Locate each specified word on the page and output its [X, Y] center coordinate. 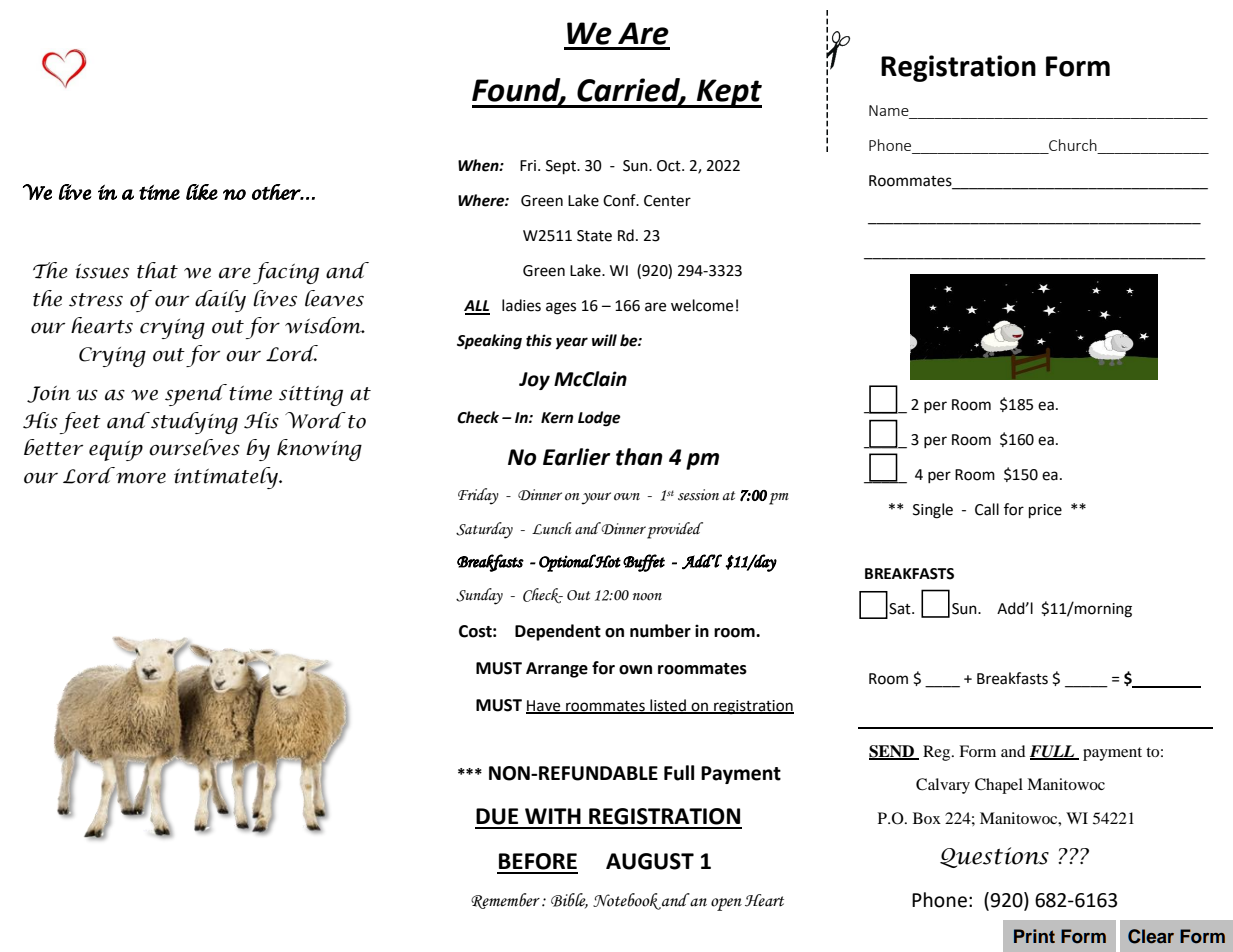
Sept [562, 167]
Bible [569, 901]
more [141, 478]
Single [933, 511]
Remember [505, 901]
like [202, 192]
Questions [994, 857]
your [596, 498]
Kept [728, 93]
